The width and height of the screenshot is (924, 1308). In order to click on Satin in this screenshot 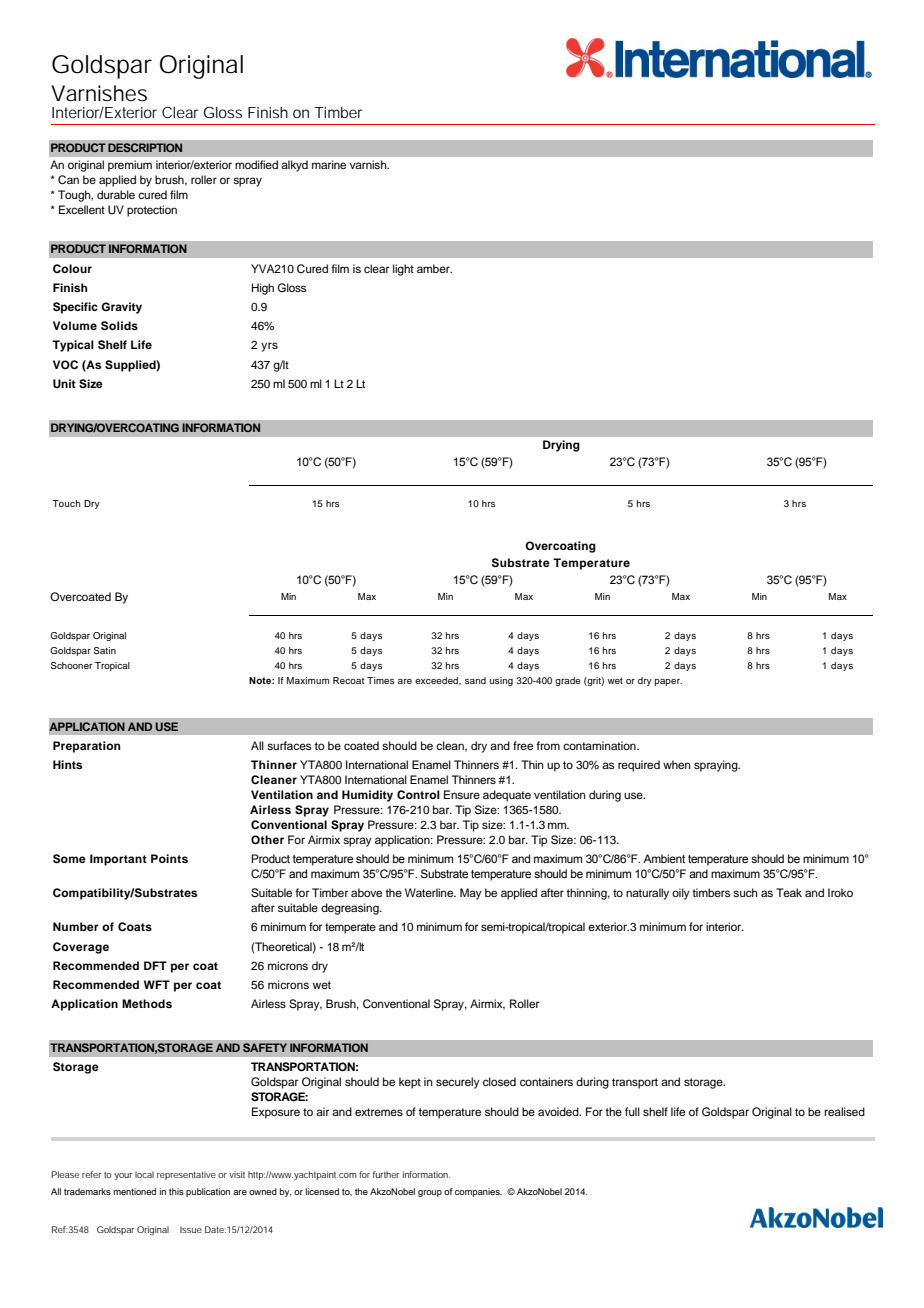, I will do `click(105, 650)`.
